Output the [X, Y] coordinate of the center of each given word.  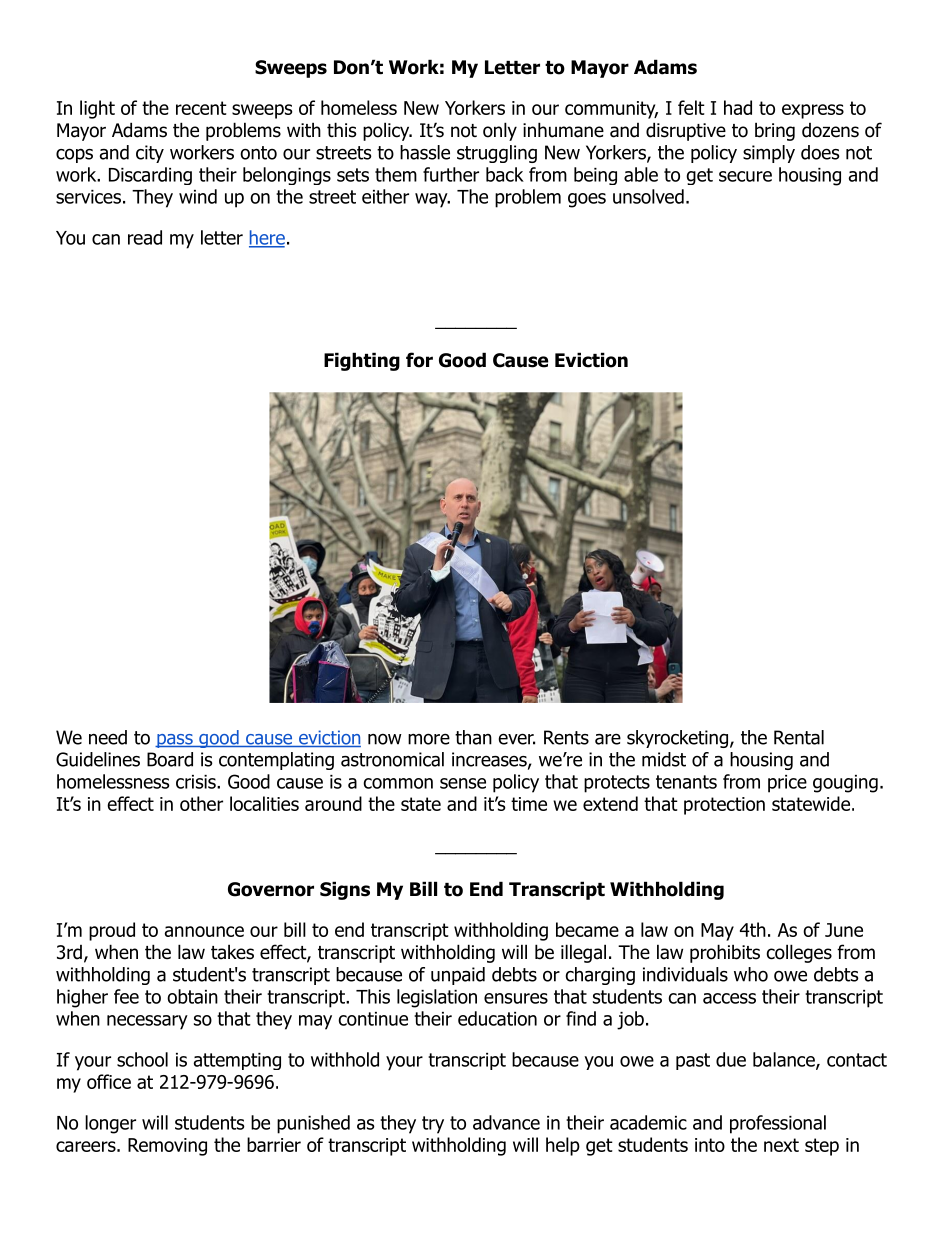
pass [175, 741]
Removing [167, 1147]
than [473, 737]
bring [775, 131]
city [150, 154]
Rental [799, 737]
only [500, 131]
